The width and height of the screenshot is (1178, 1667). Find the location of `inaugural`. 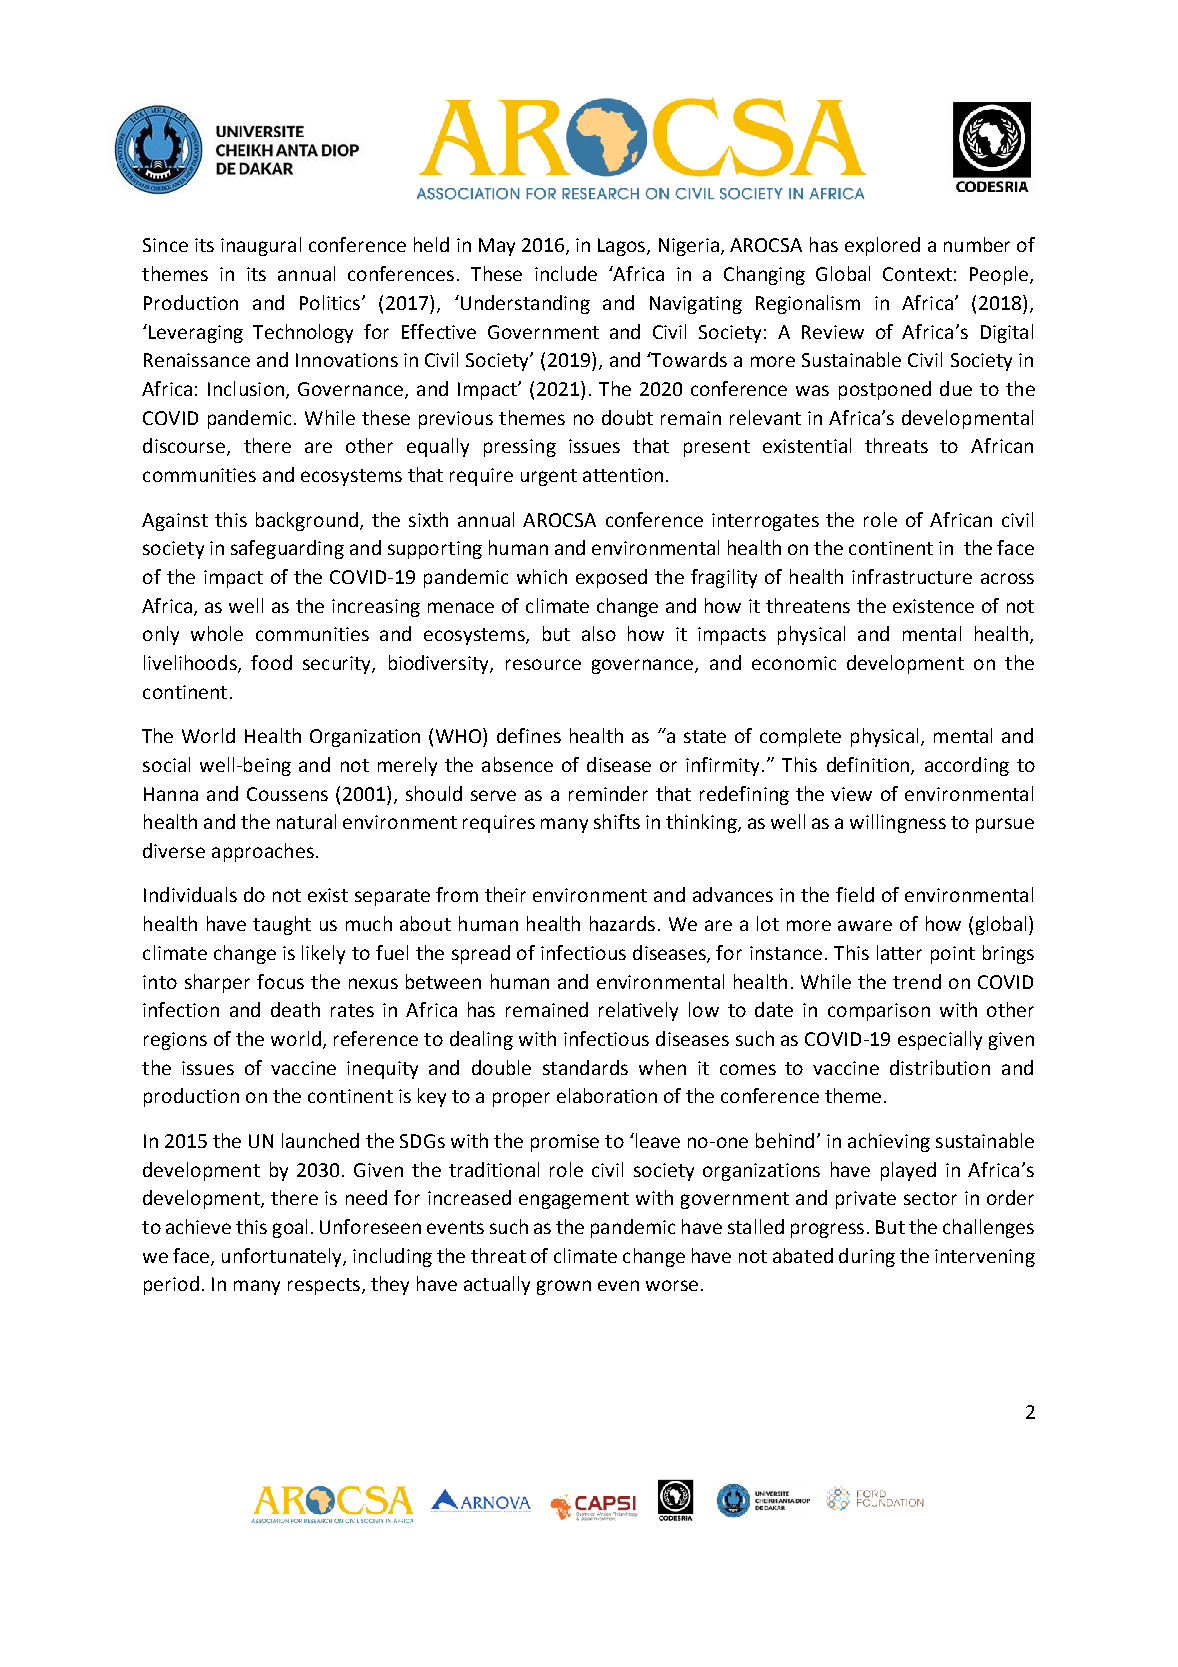

inaugural is located at coordinates (261, 246).
